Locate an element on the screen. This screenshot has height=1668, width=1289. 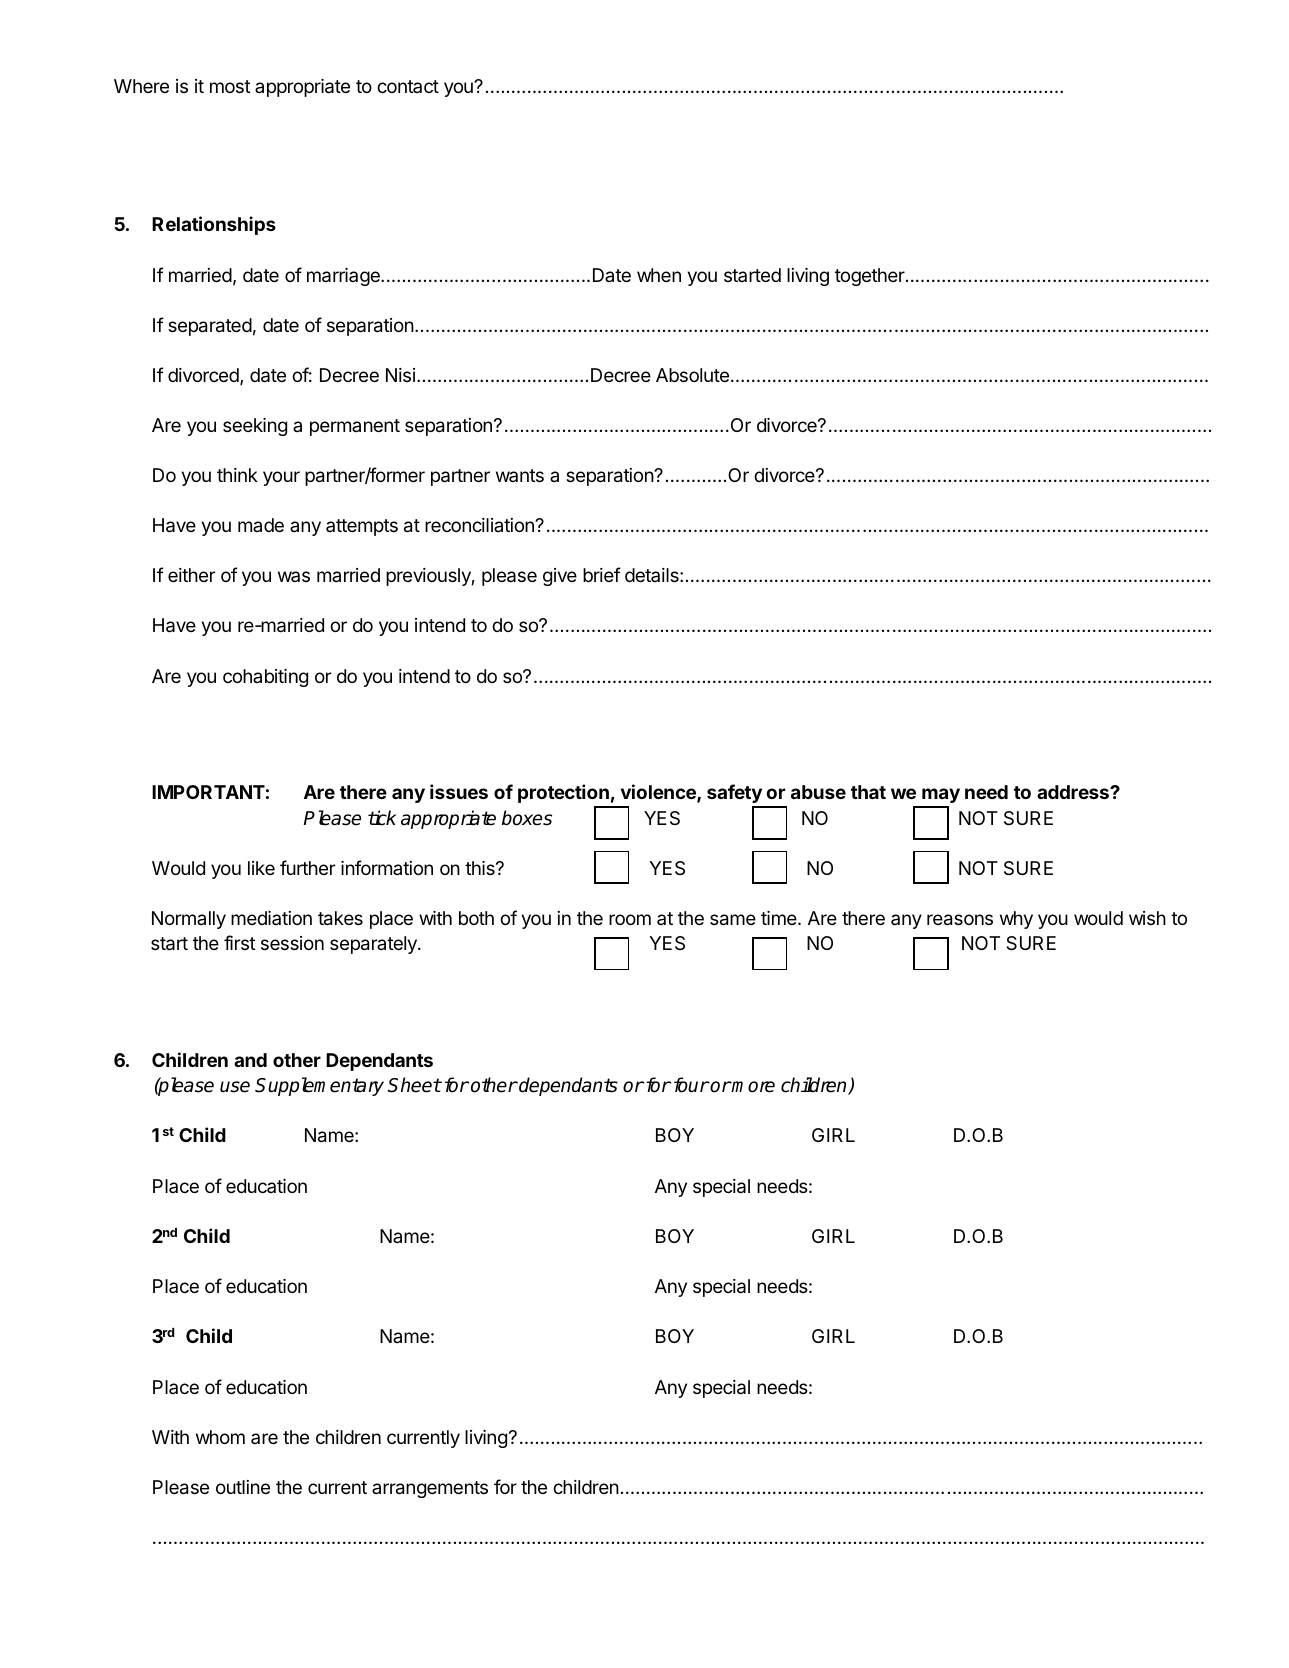
most is located at coordinates (230, 86).
